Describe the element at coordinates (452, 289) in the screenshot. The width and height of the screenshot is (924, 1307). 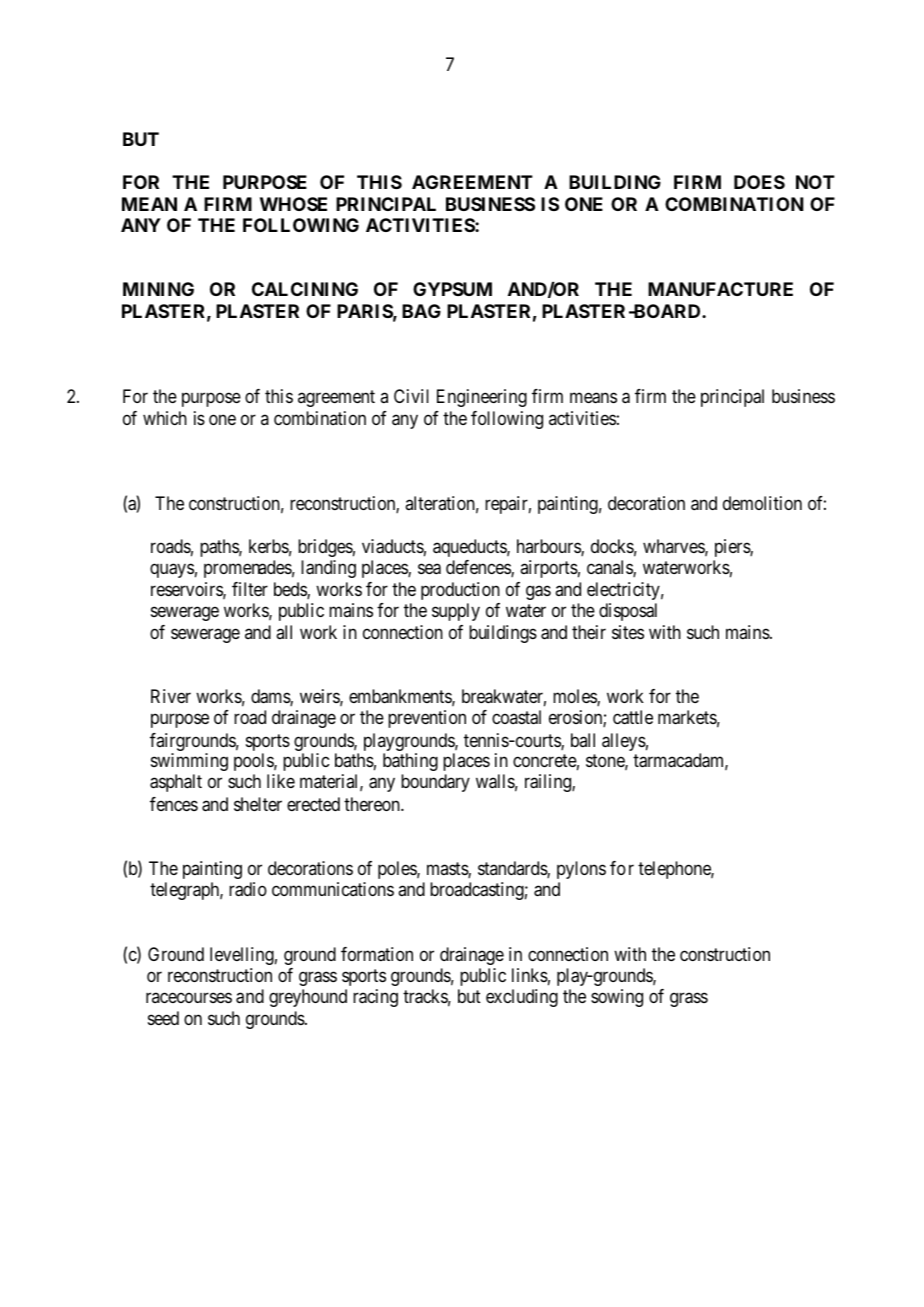
I see `GYPSUM` at that location.
